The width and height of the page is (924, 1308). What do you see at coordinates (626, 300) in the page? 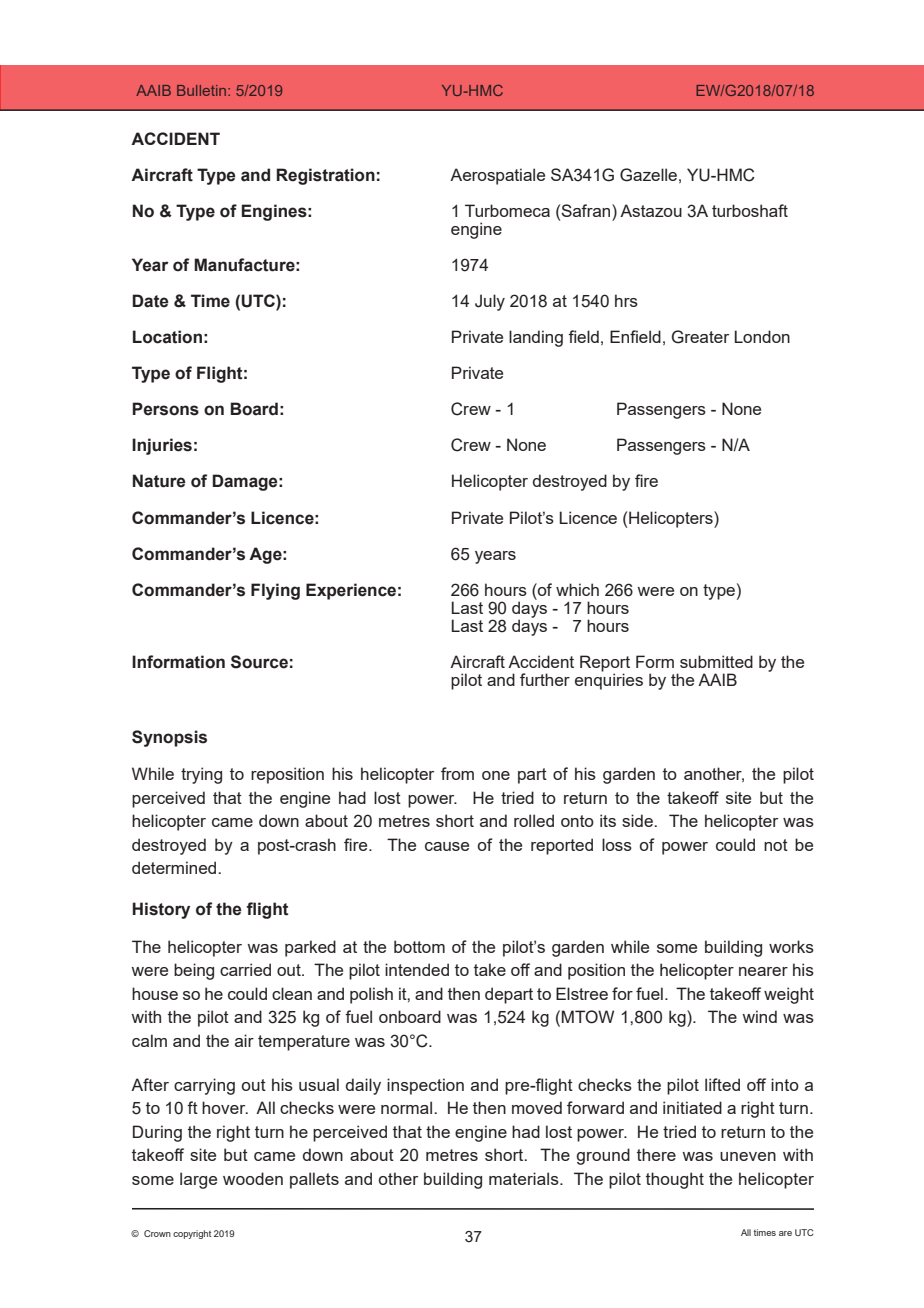
I see `hrs` at bounding box center [626, 300].
